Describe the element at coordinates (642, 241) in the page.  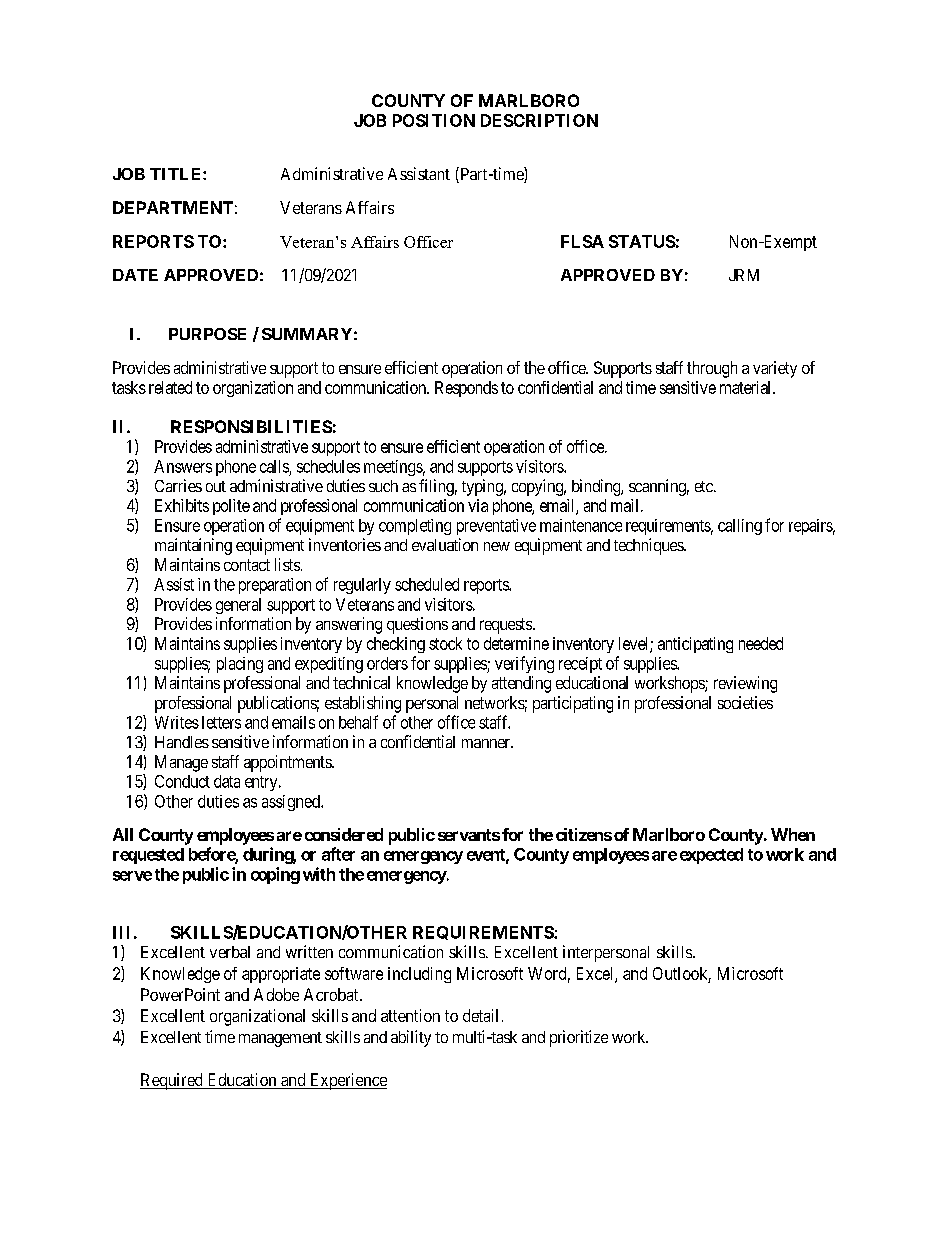
I see `STATUS` at that location.
